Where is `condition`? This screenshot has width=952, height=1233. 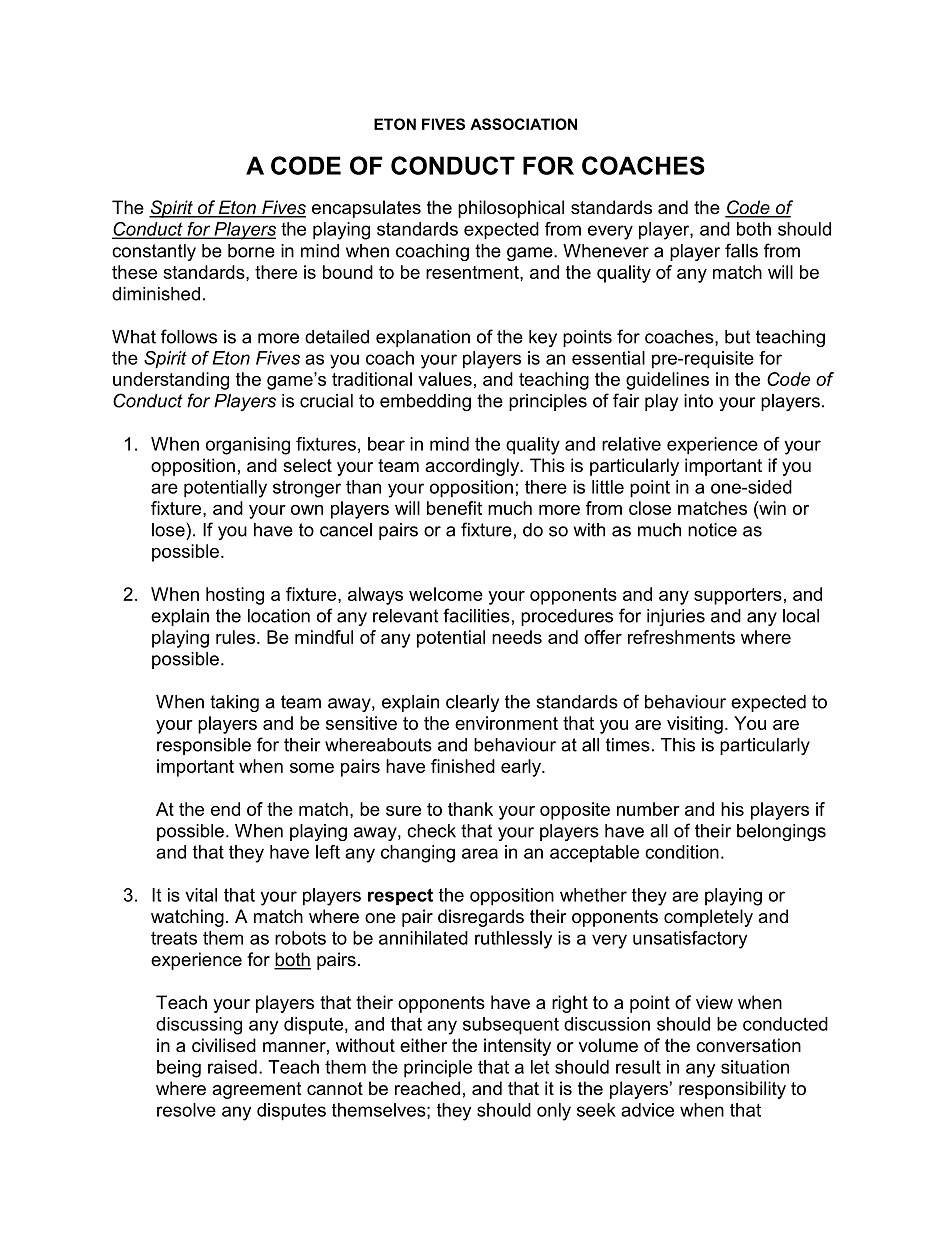
condition is located at coordinates (682, 852).
